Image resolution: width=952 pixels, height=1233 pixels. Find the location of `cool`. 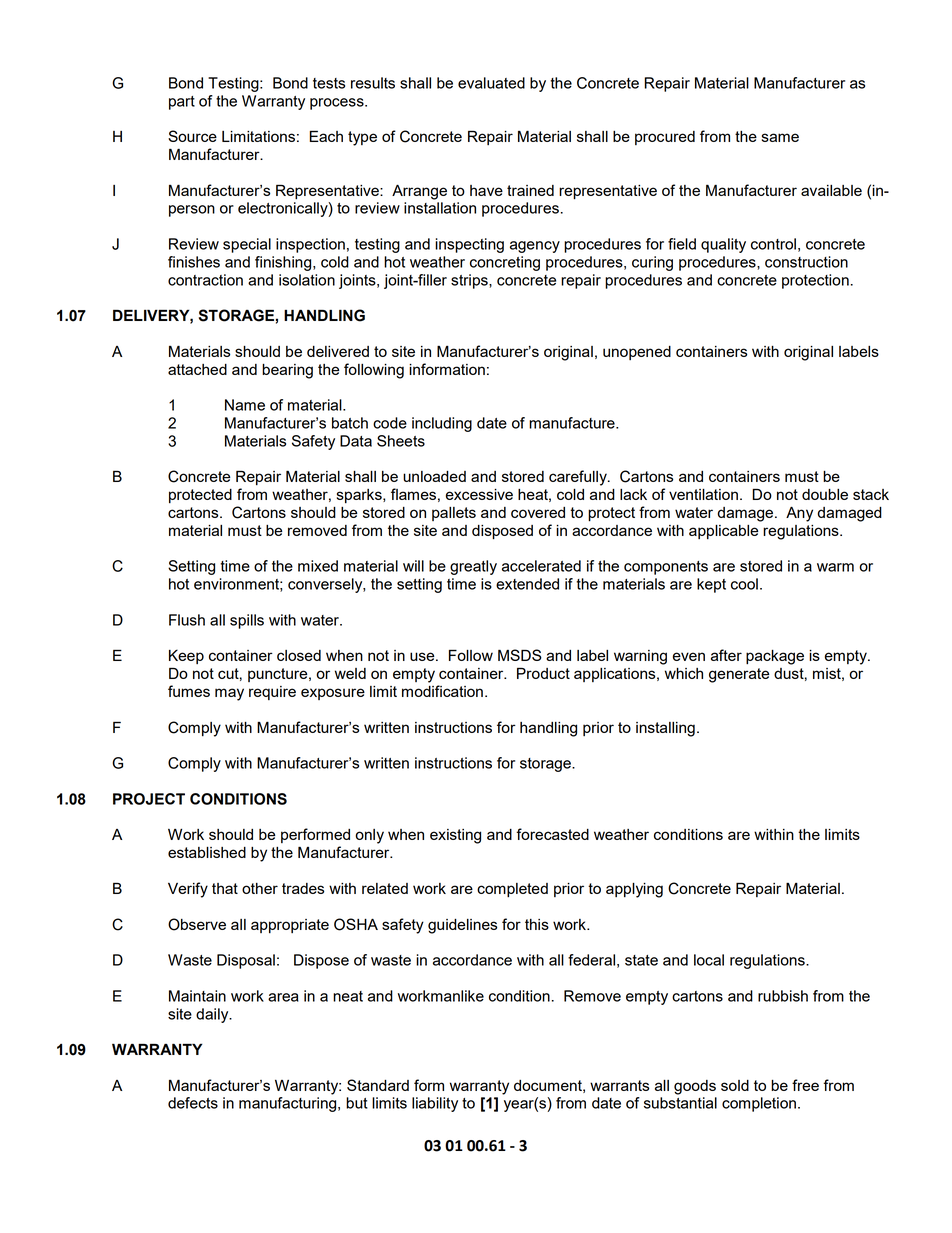

cool is located at coordinates (744, 584).
